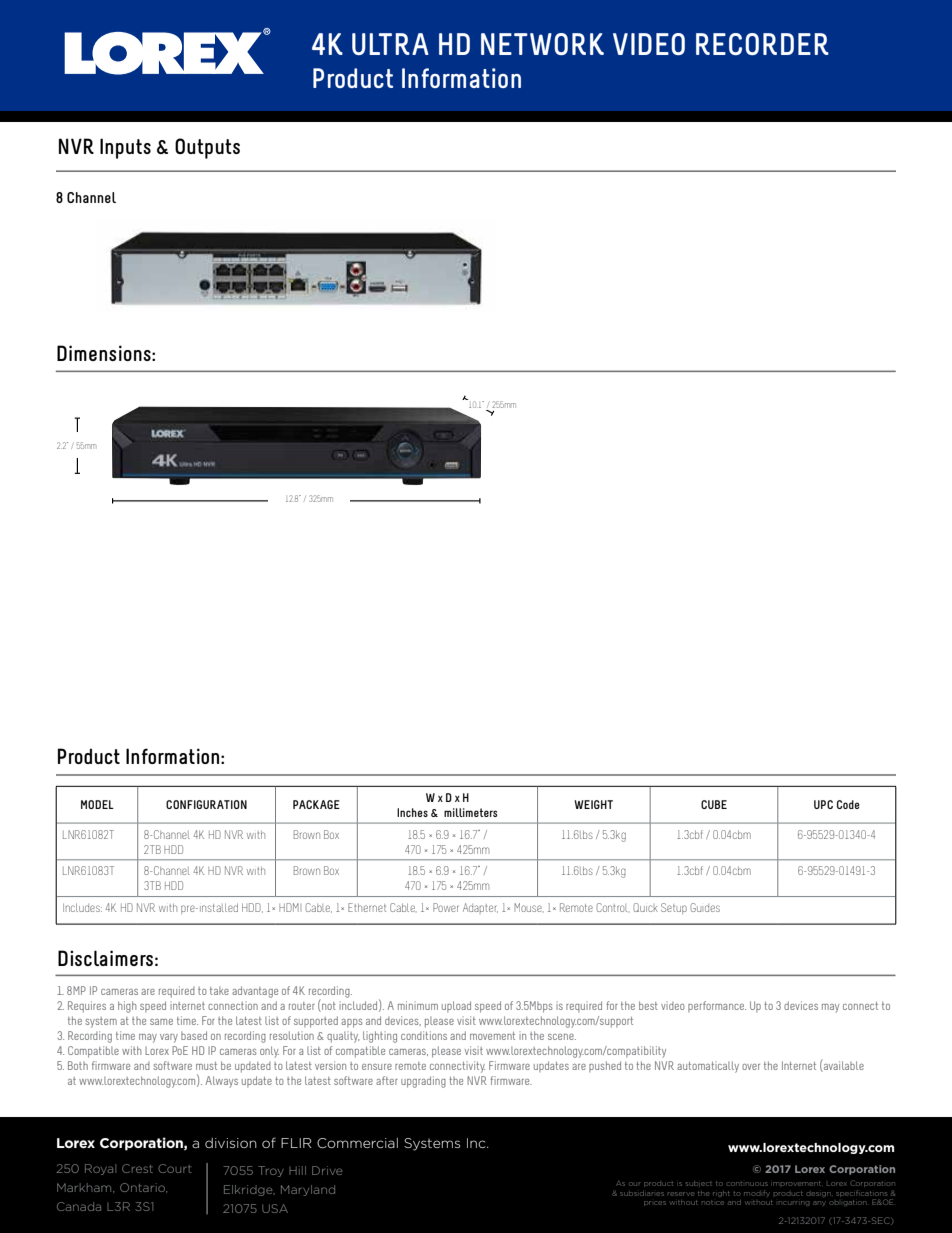 This image has height=1233, width=952. Describe the element at coordinates (206, 804) in the image. I see `CONFIGURATION` at that location.
